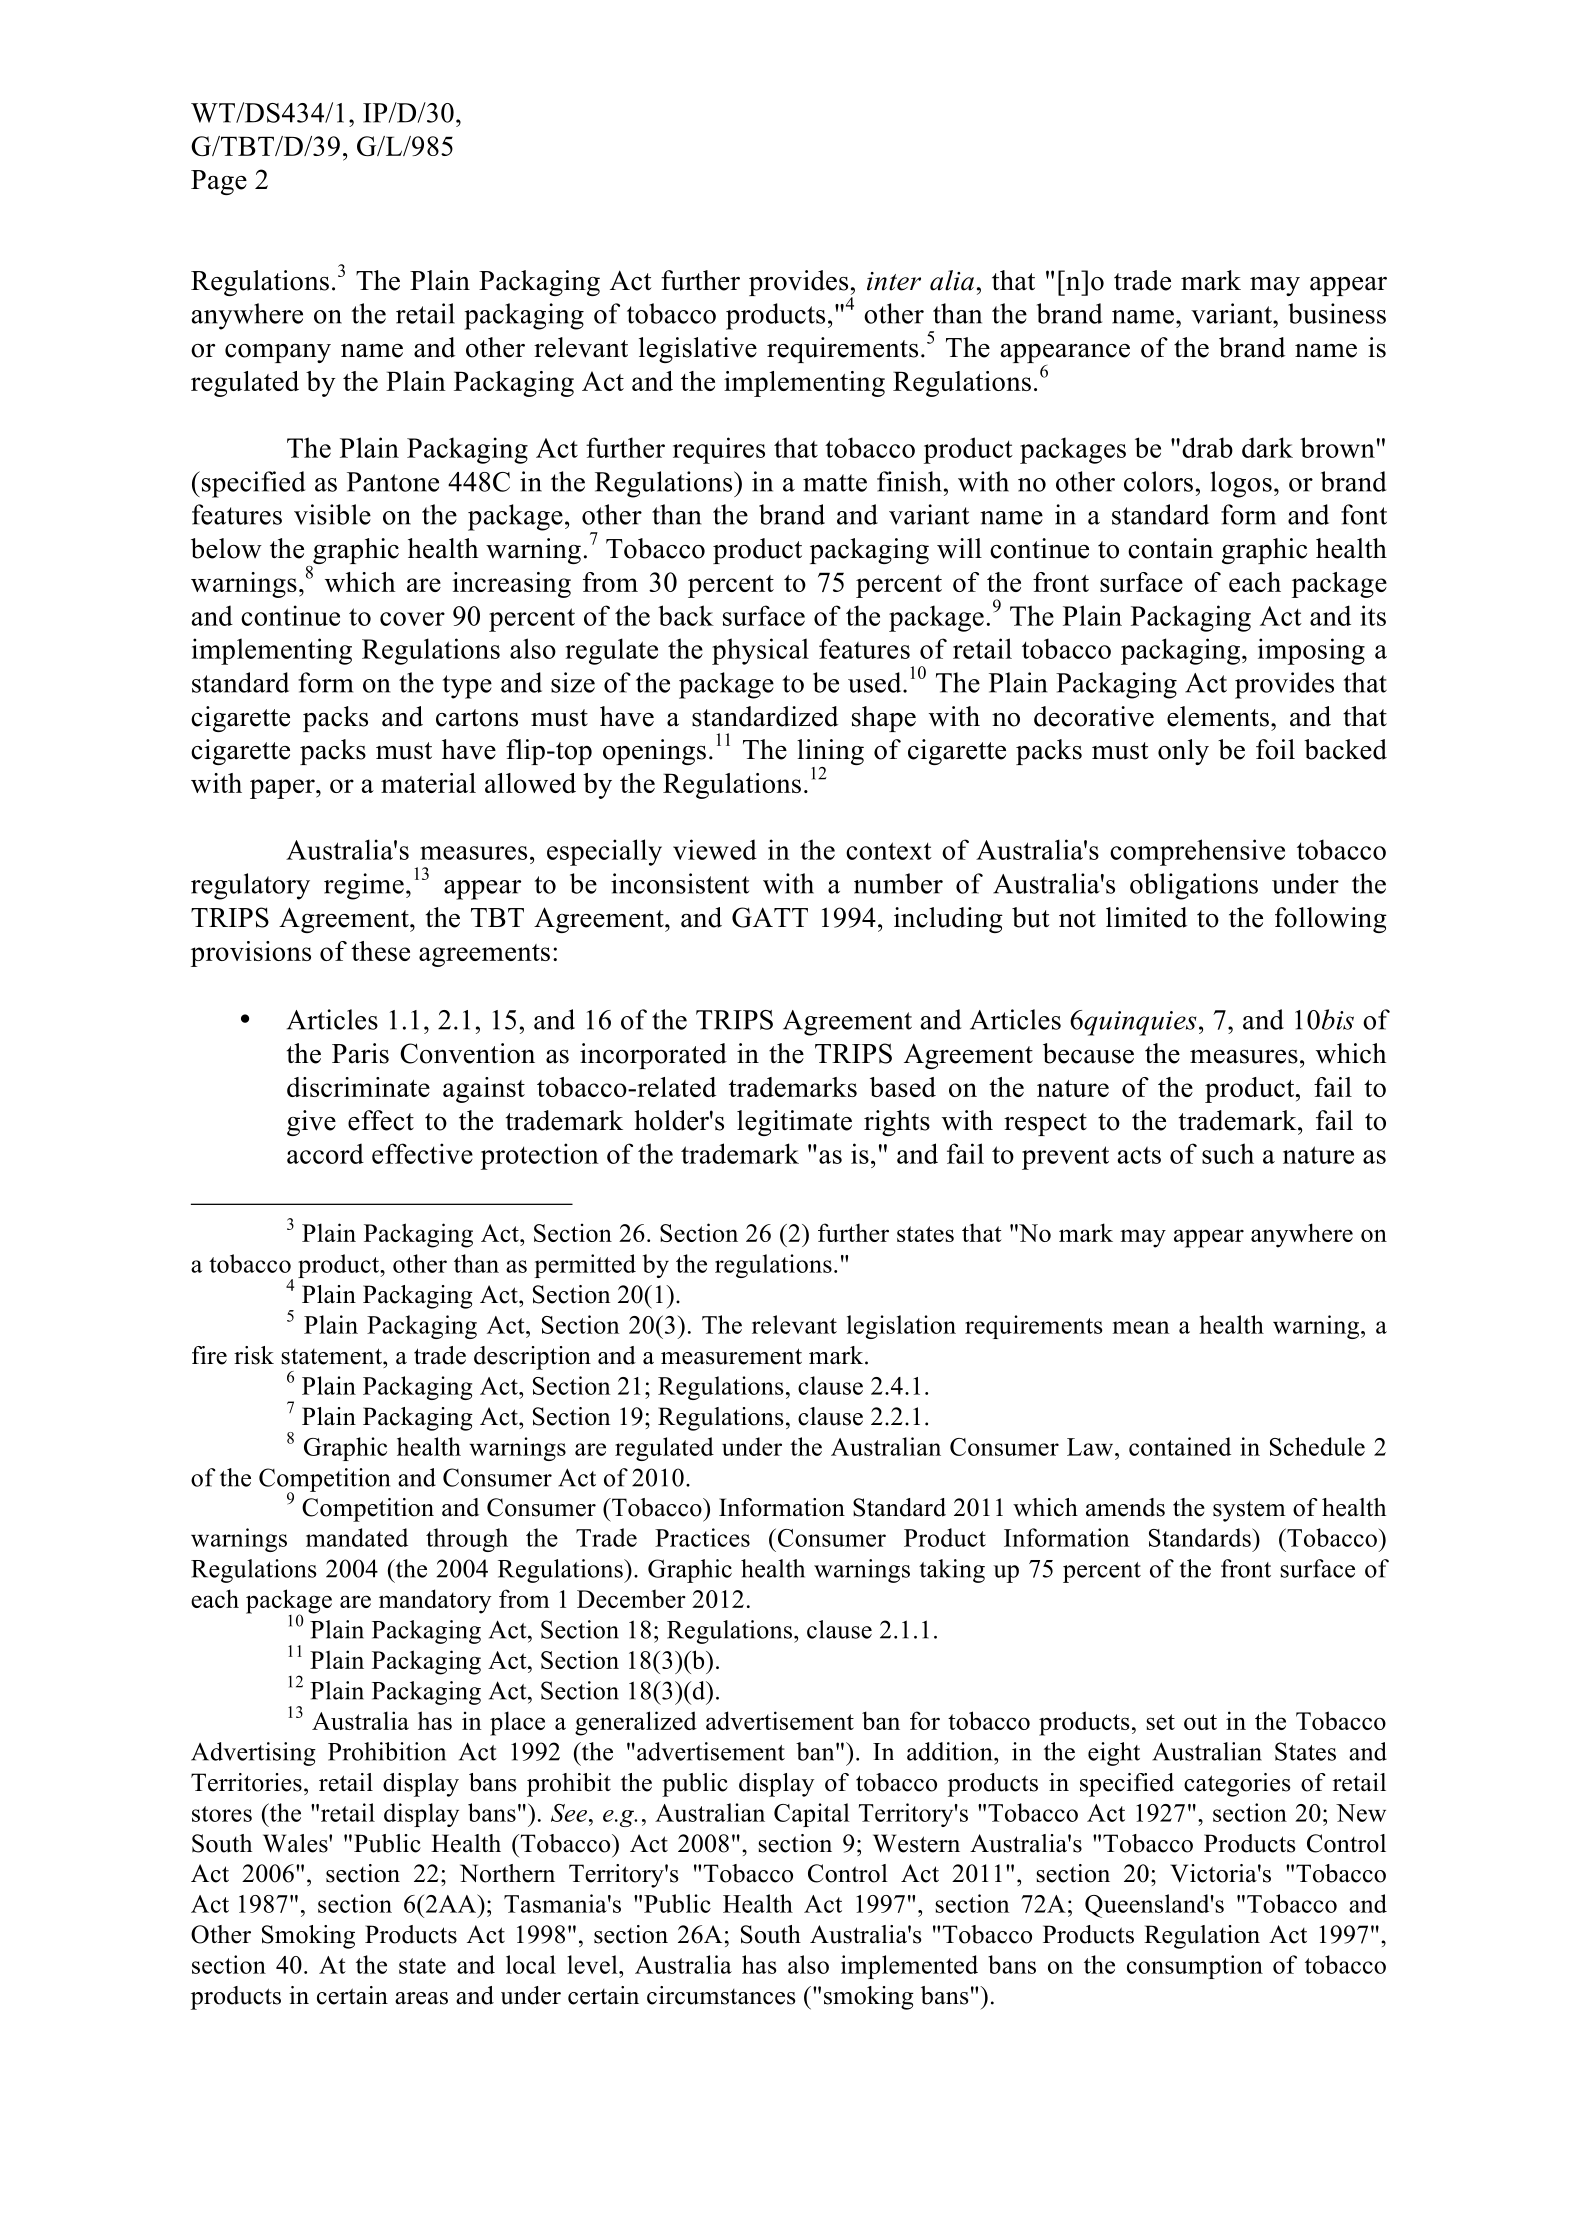 The image size is (1577, 2232). Describe the element at coordinates (421, 1998) in the document. I see `areas` at that location.
